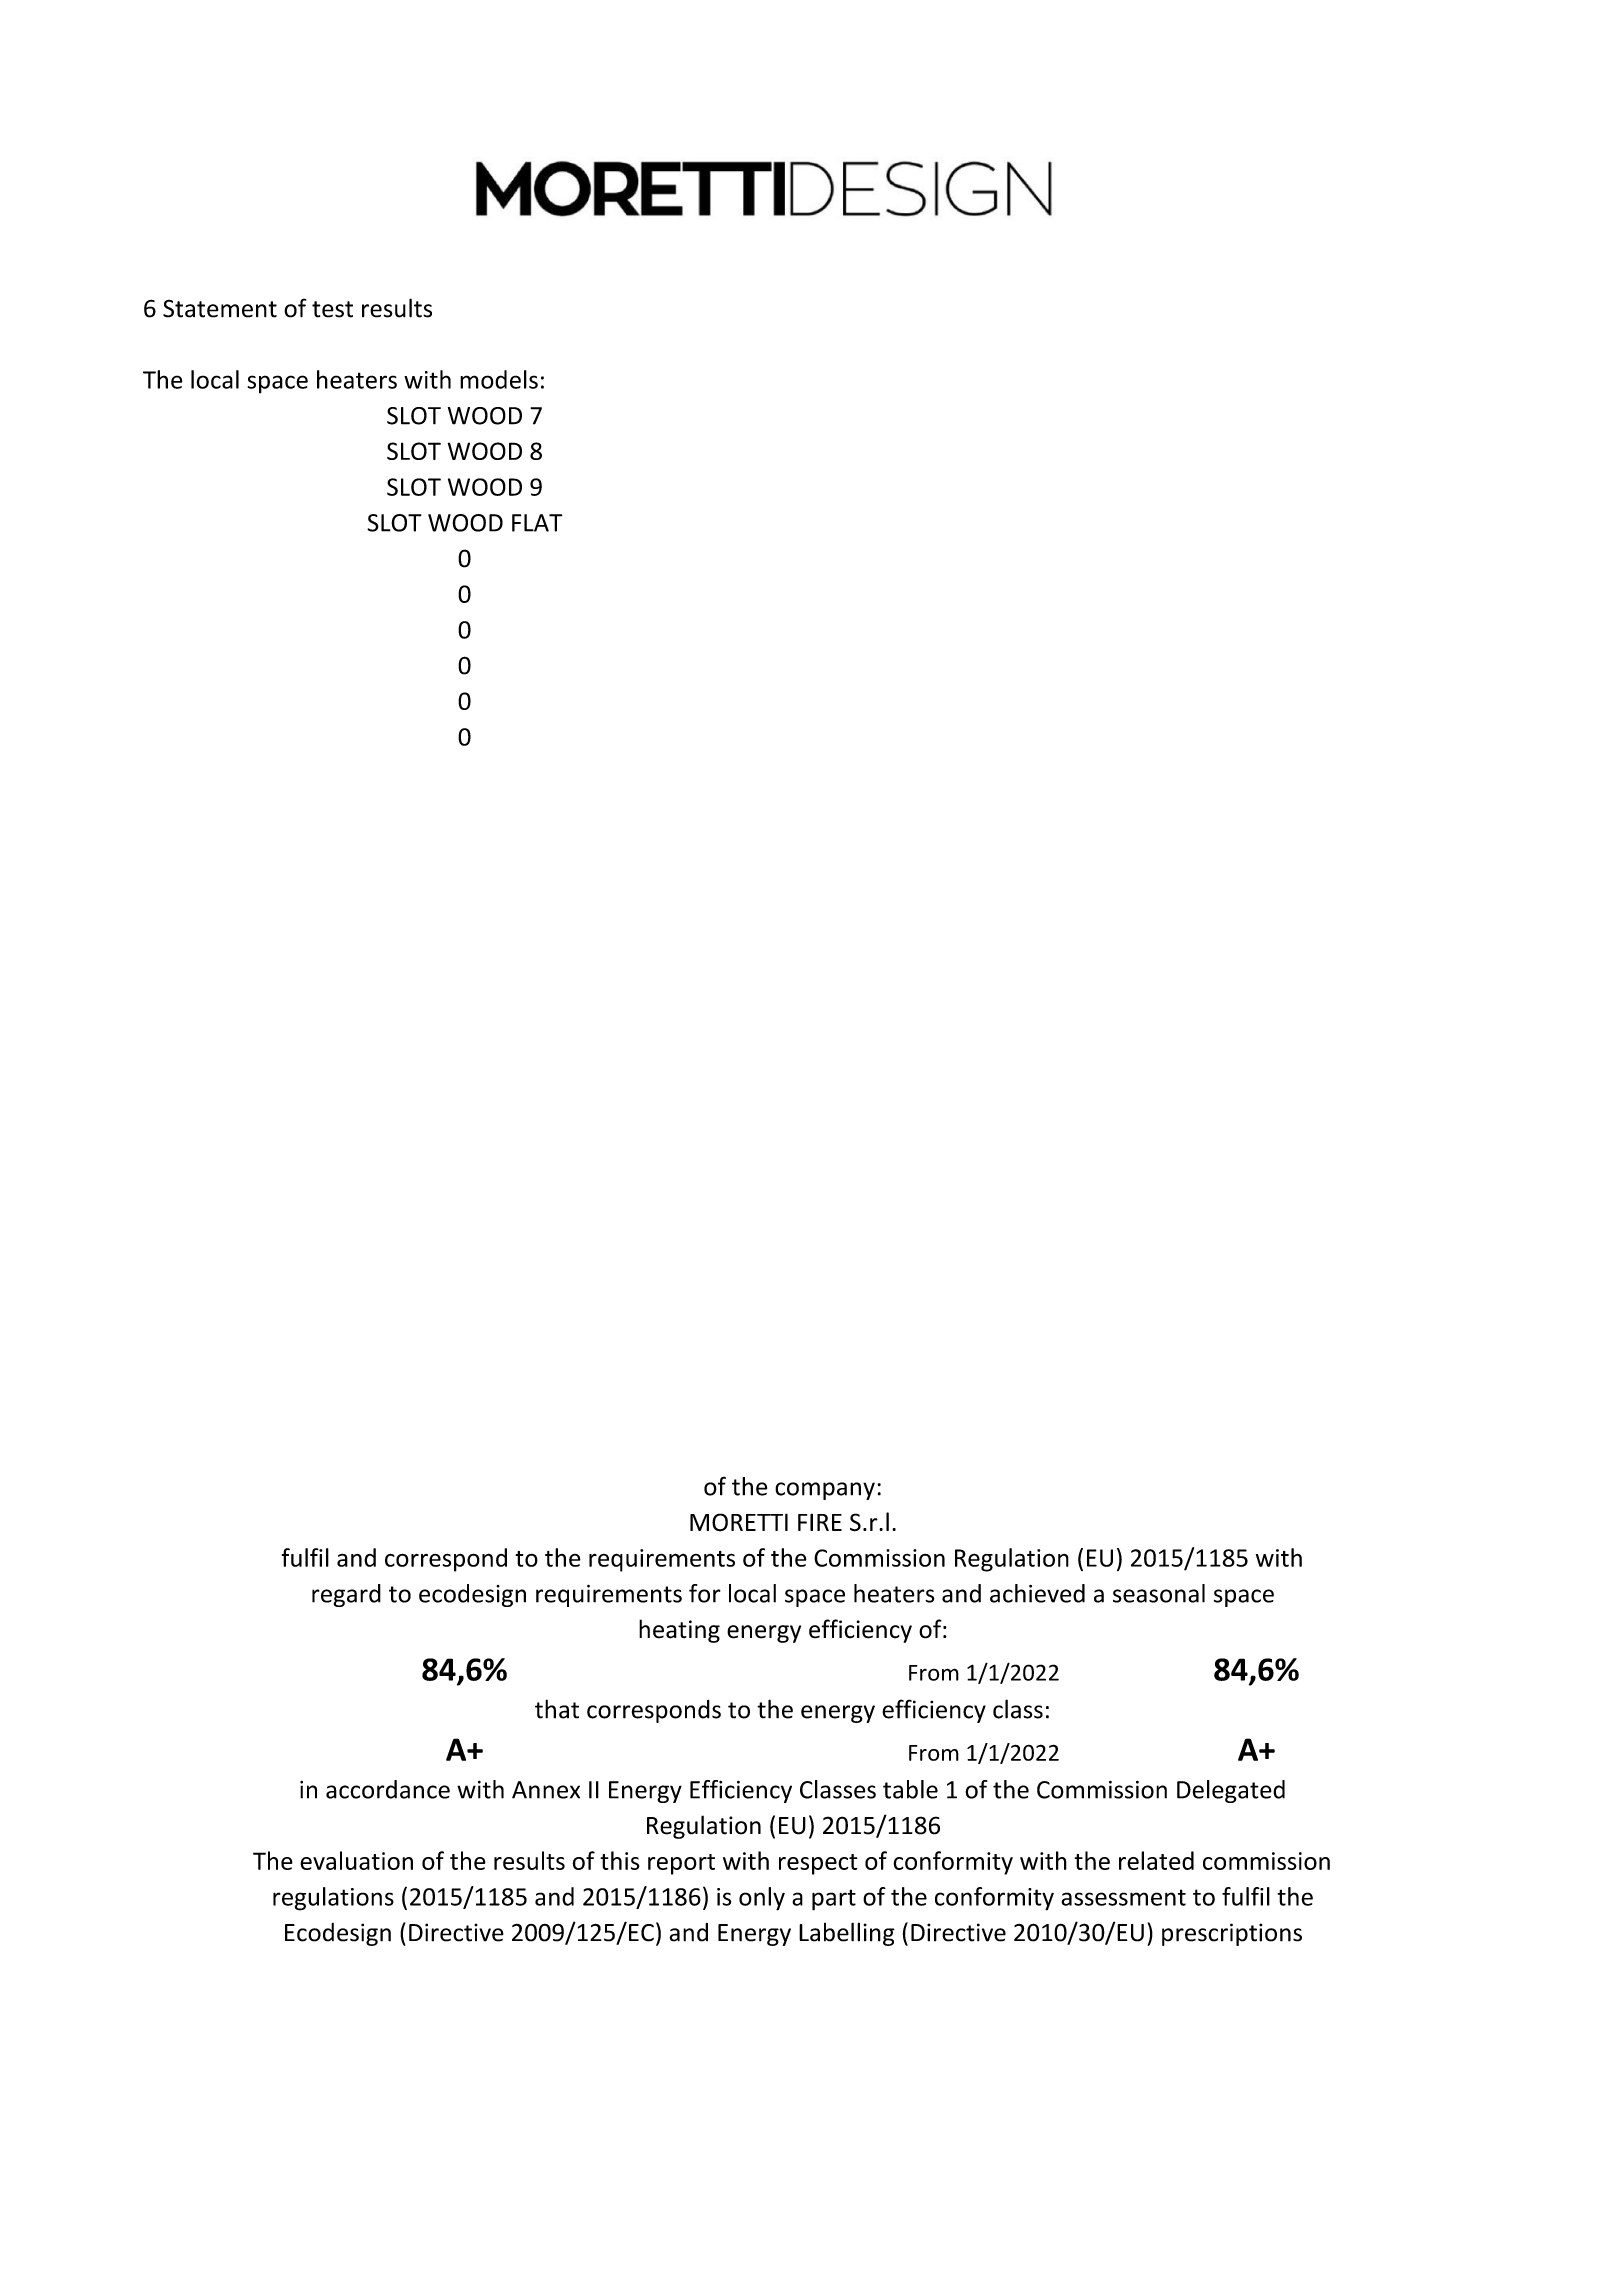 The width and height of the document is (1610, 2276). What do you see at coordinates (1037, 1593) in the document?
I see `achieved` at bounding box center [1037, 1593].
